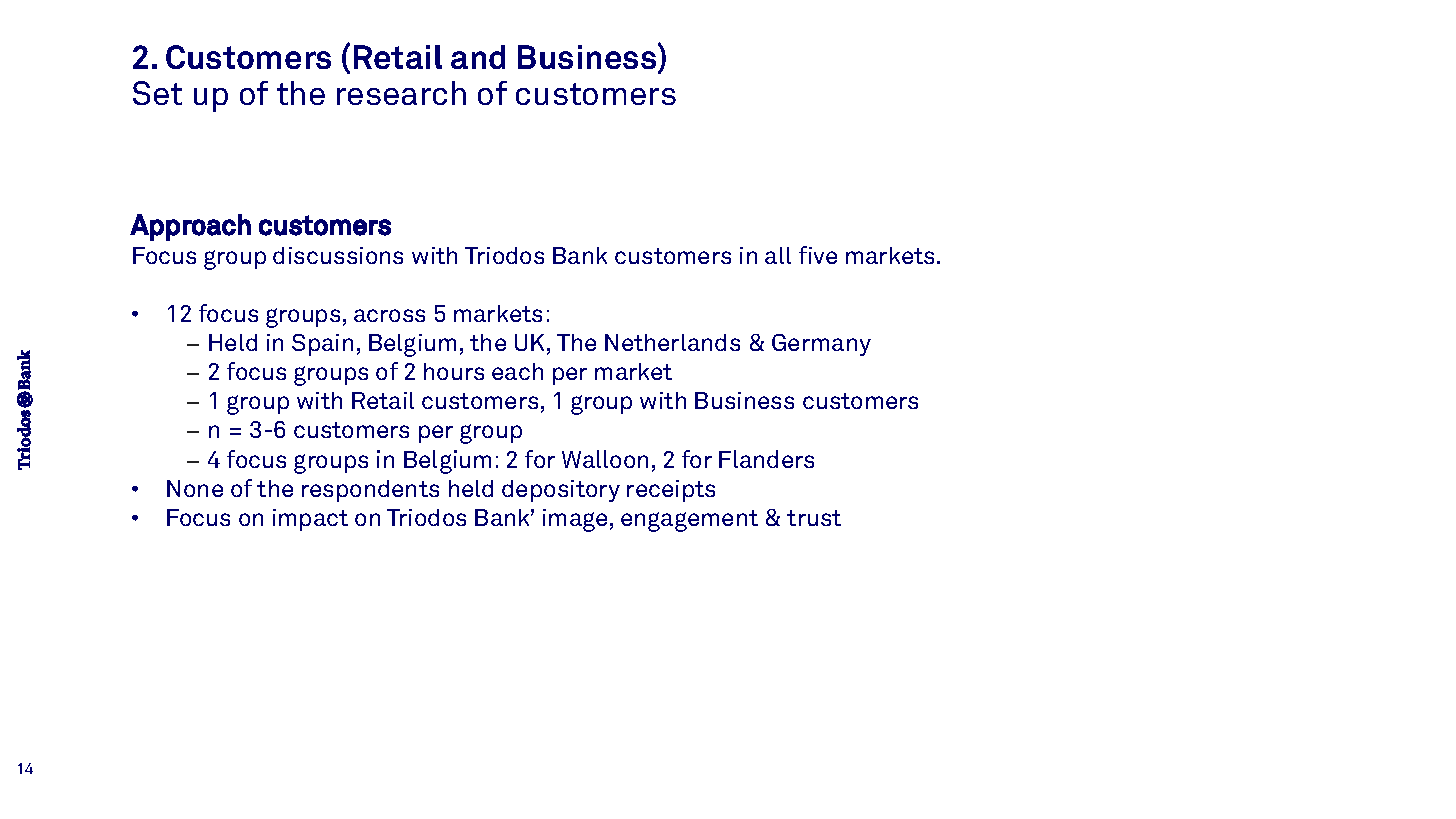 The width and height of the screenshot is (1456, 819). What do you see at coordinates (672, 342) in the screenshot?
I see `Netherlands` at bounding box center [672, 342].
